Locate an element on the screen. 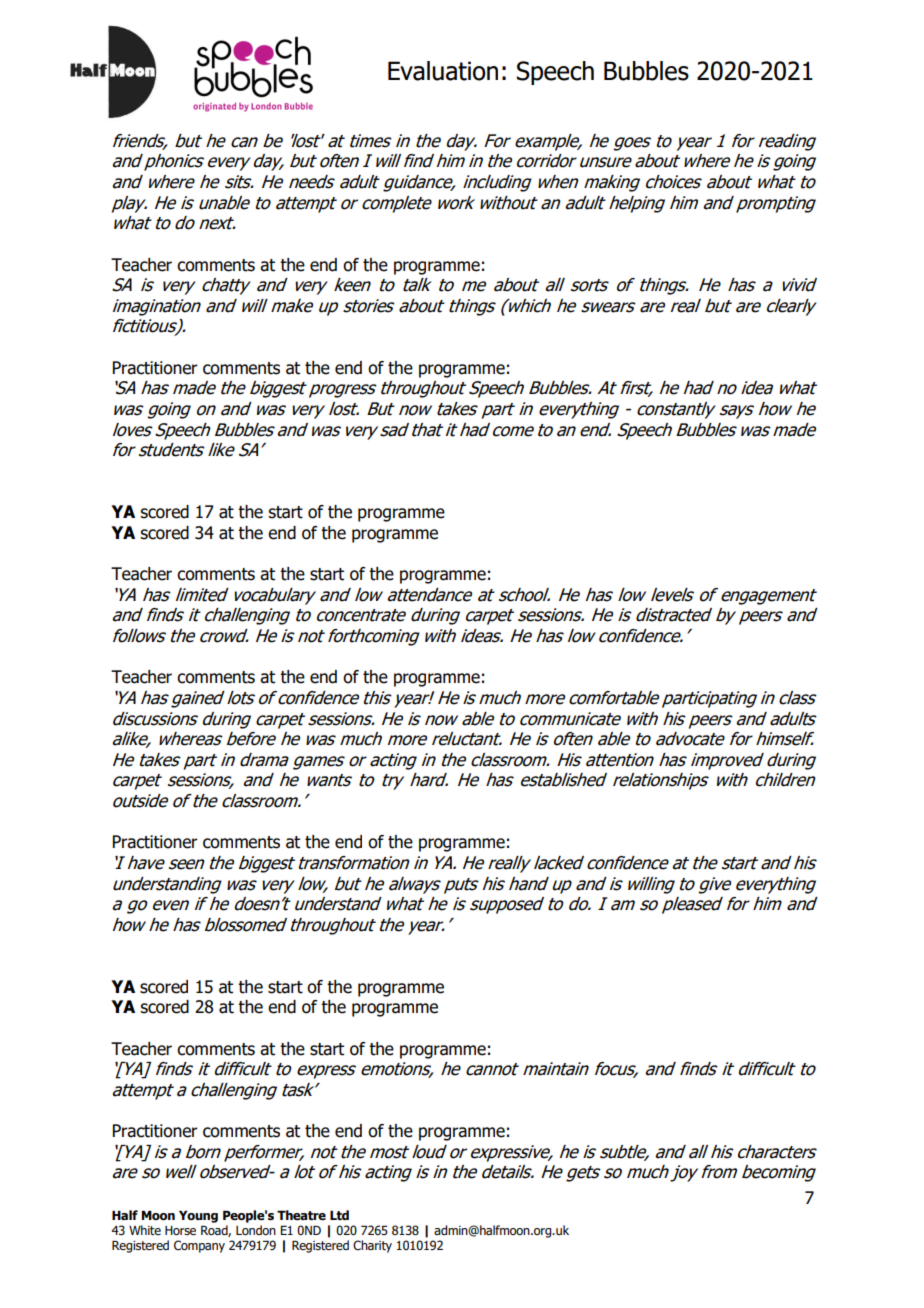  Horse is located at coordinates (180, 1231).
